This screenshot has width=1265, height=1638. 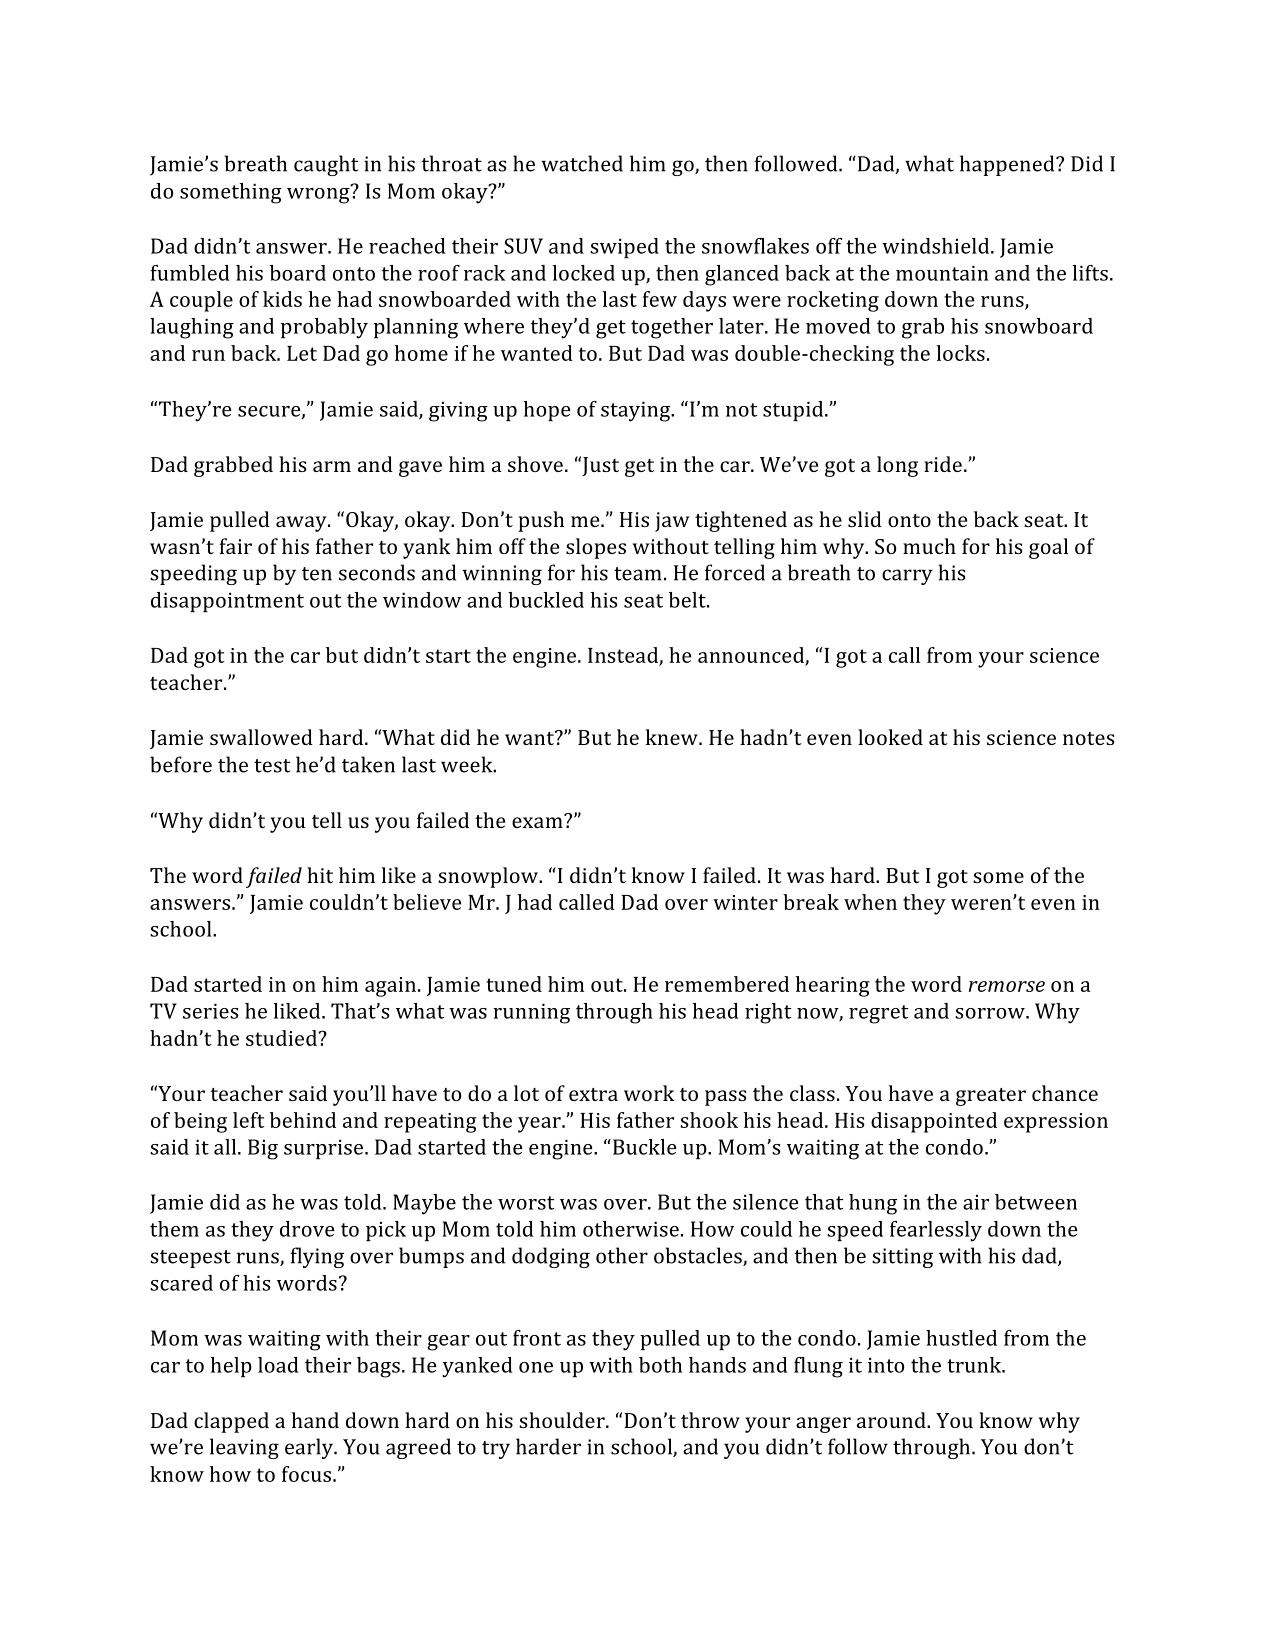 I want to click on behind, so click(x=303, y=1120).
